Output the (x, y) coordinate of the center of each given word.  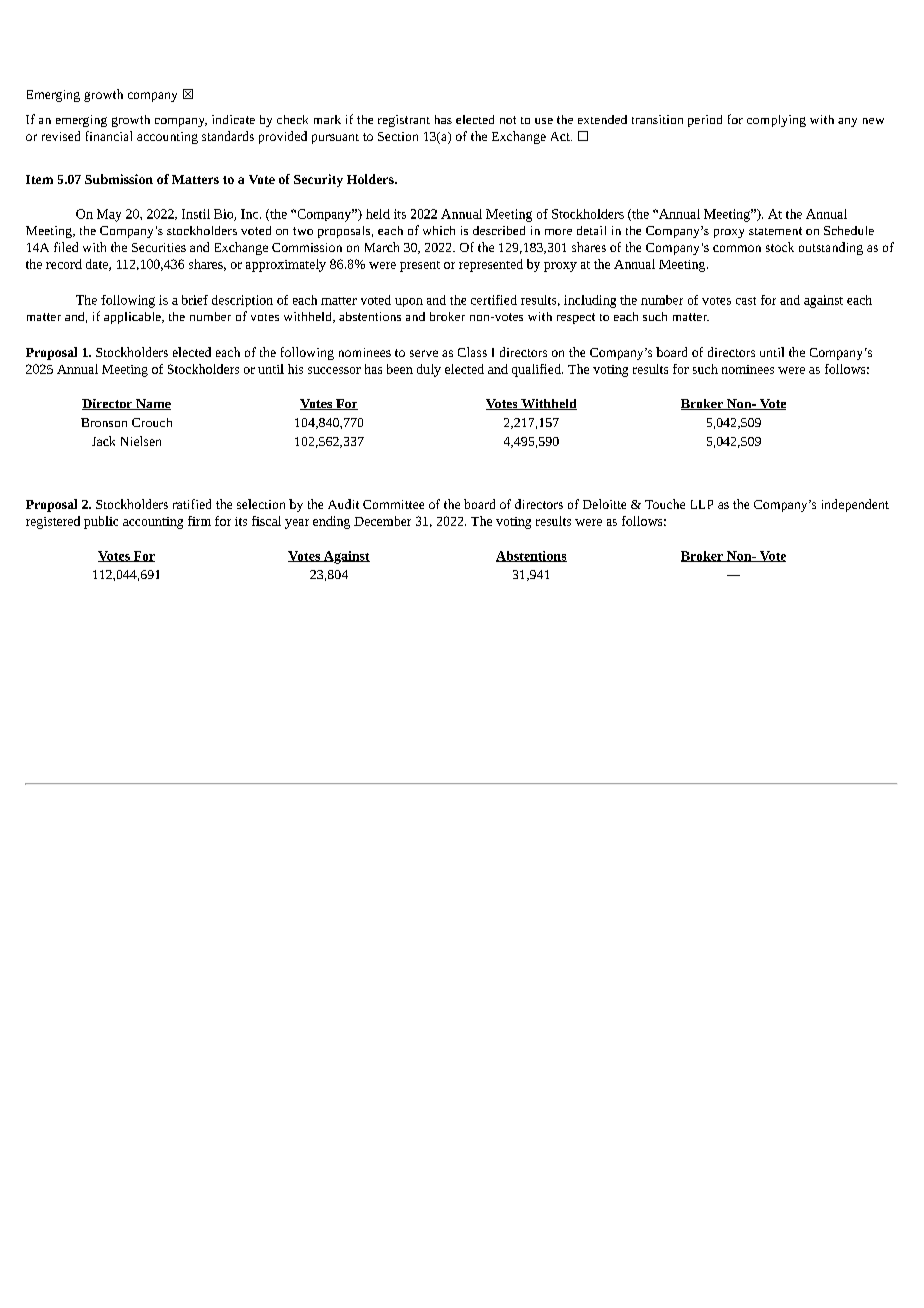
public (101, 522)
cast (746, 301)
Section (398, 136)
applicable (133, 318)
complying (776, 121)
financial (109, 136)
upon (409, 302)
